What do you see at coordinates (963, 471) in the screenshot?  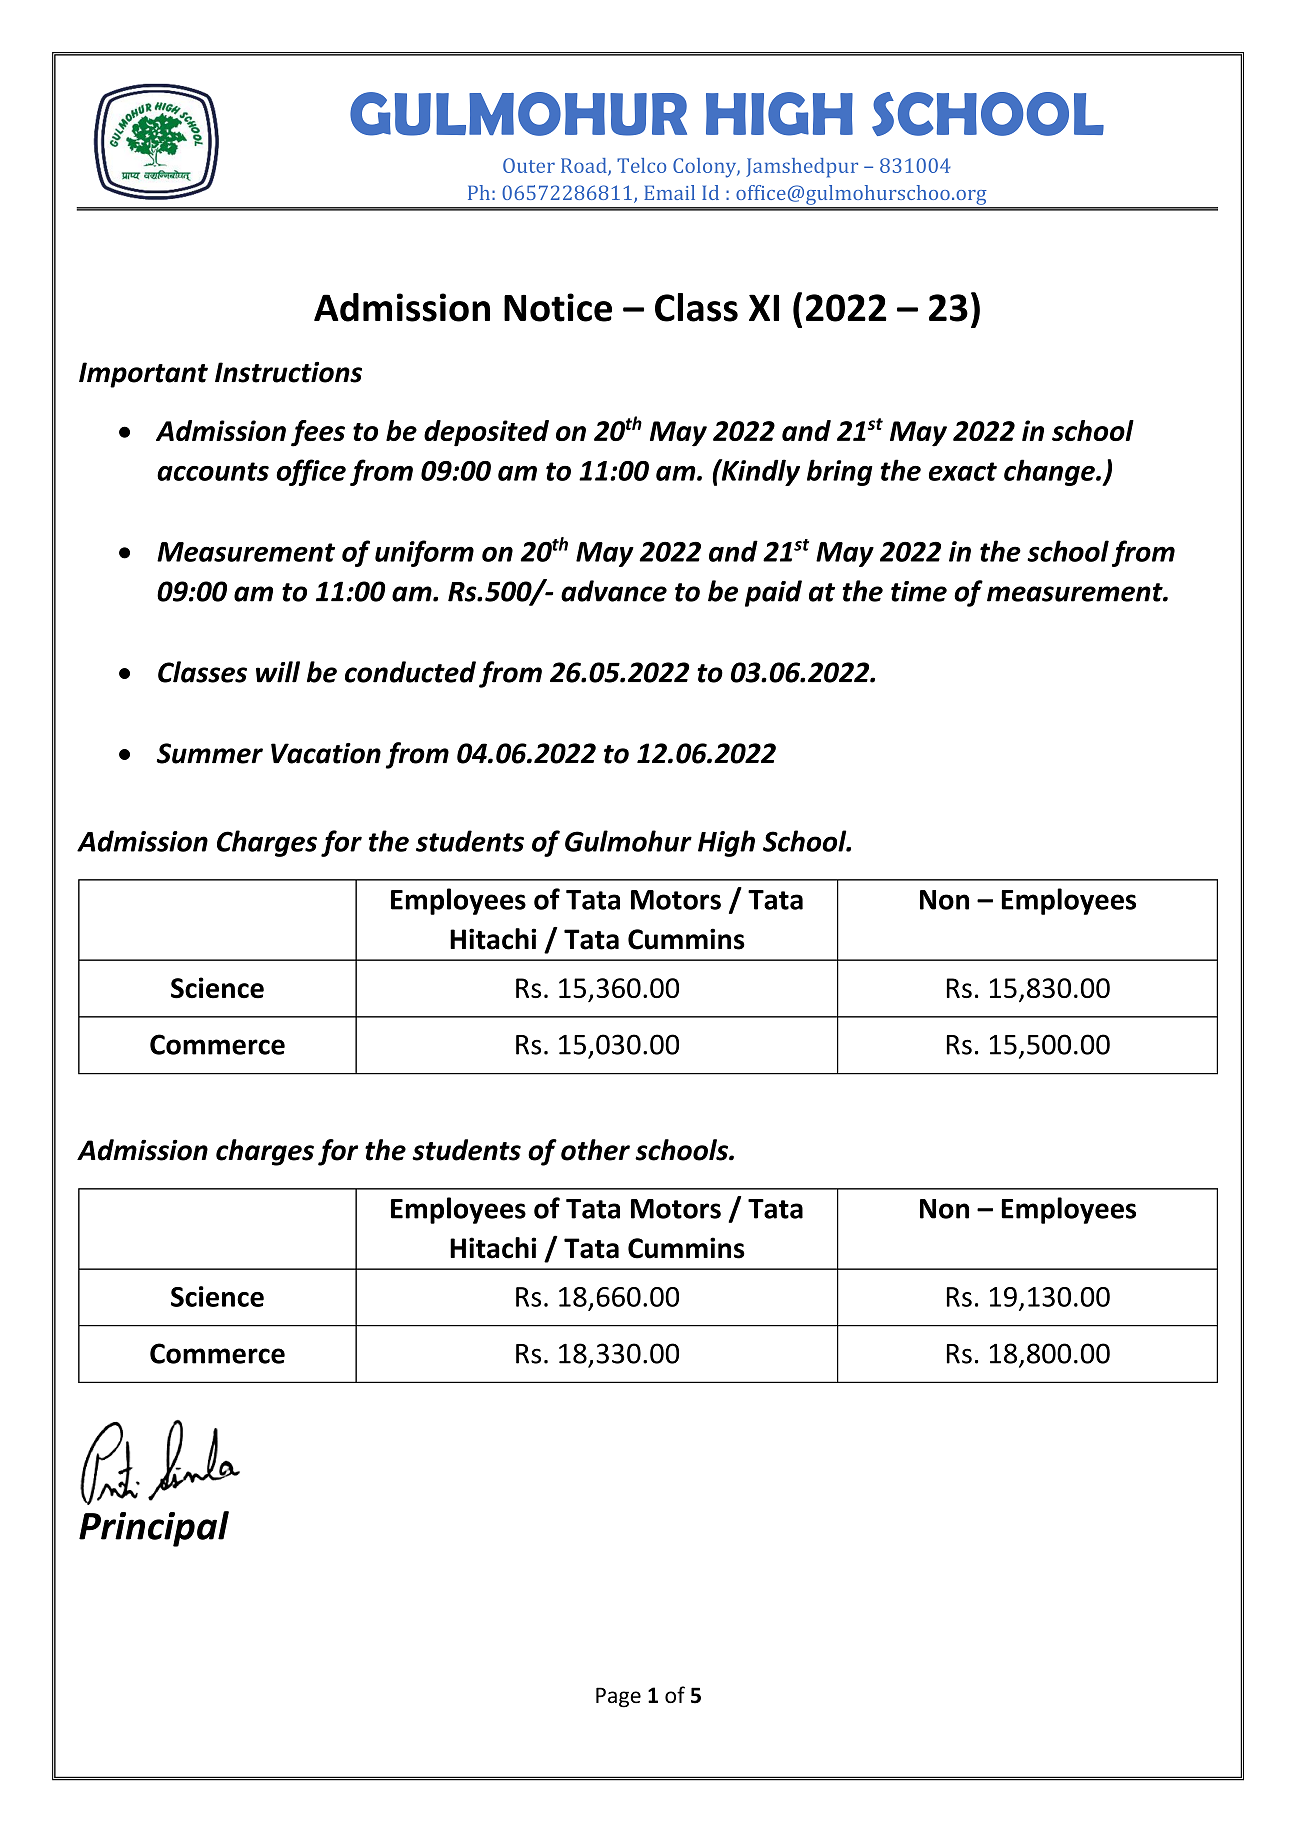 I see `exact` at bounding box center [963, 471].
